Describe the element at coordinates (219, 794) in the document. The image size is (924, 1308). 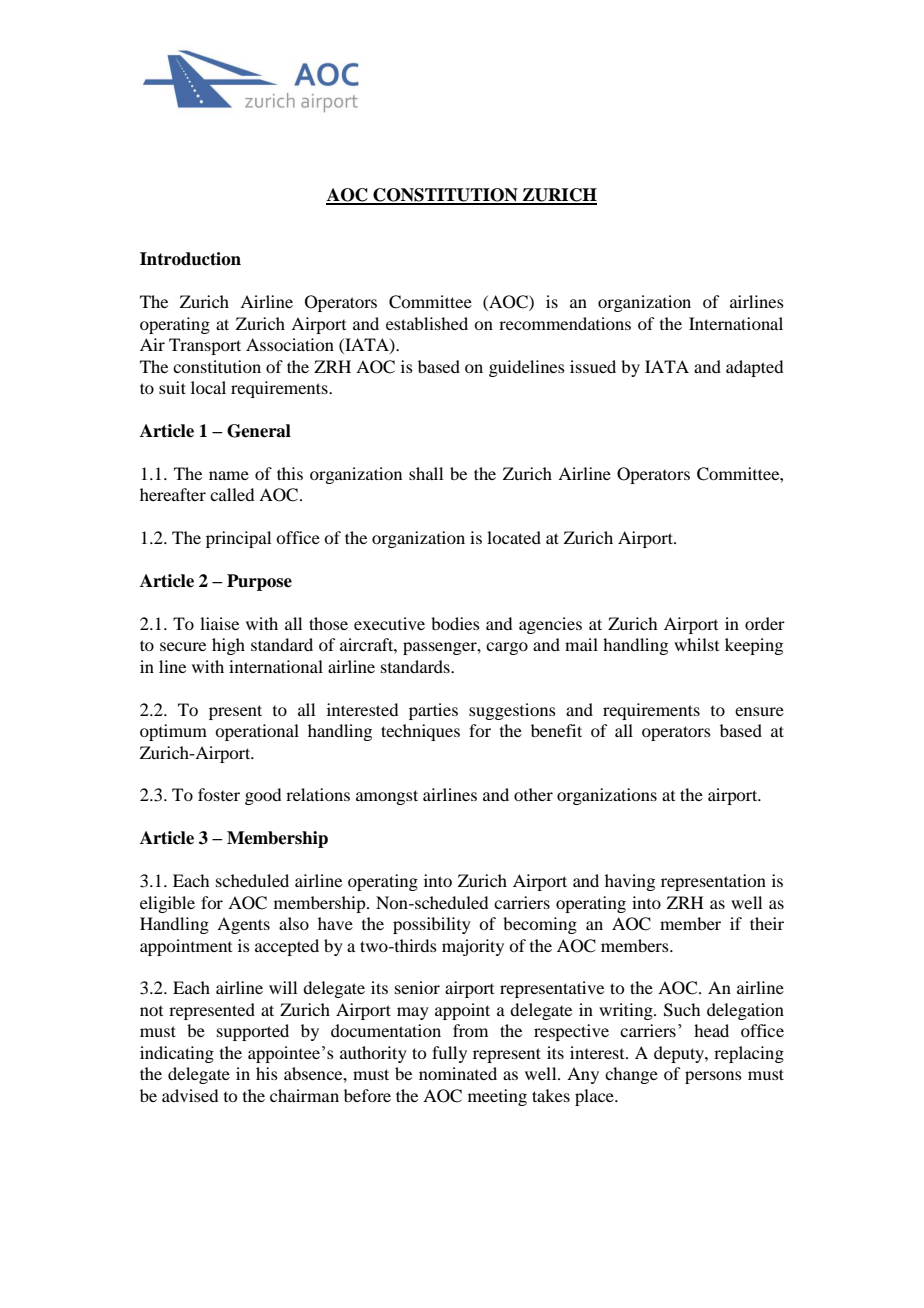
I see `foster` at that location.
